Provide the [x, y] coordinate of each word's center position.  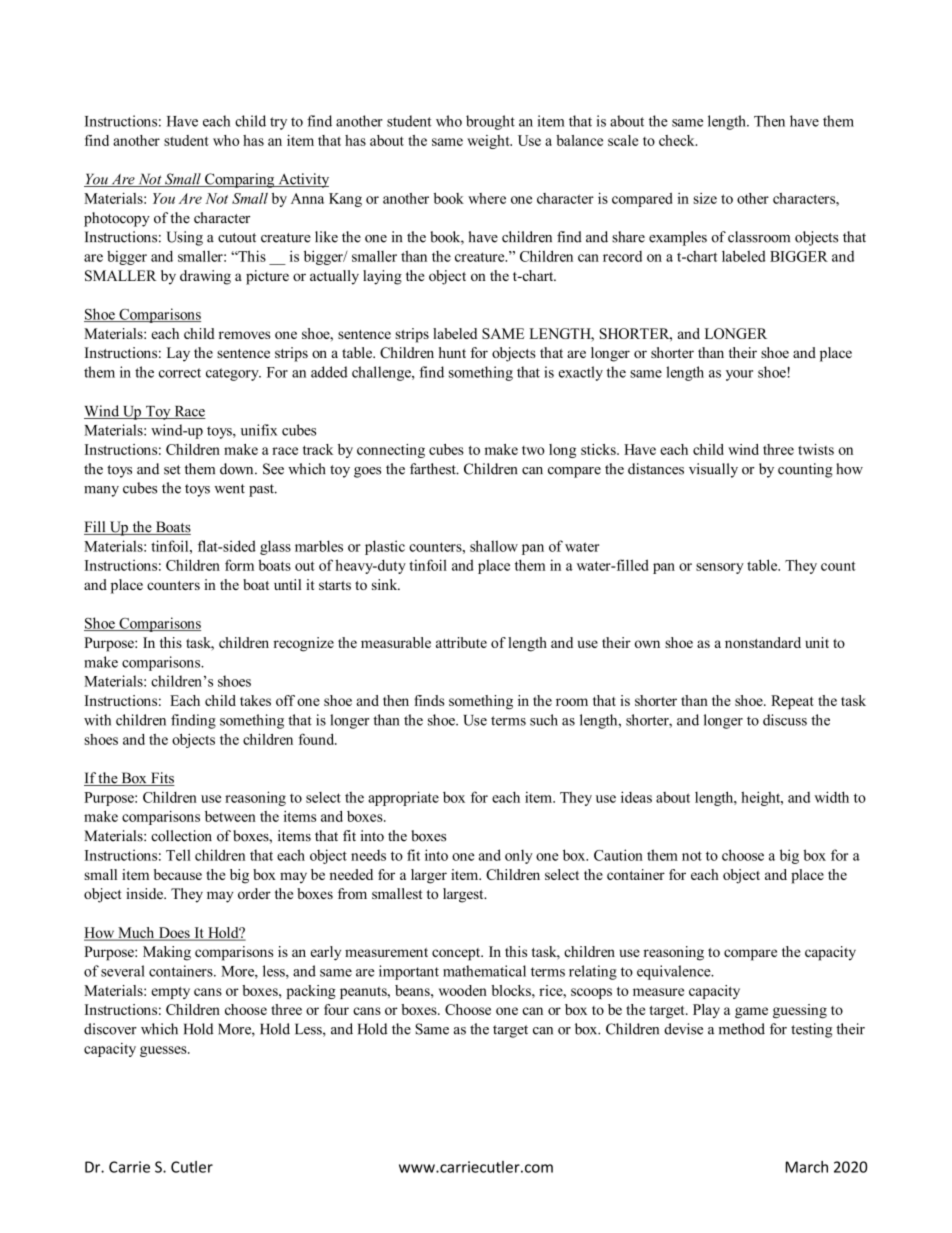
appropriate [403, 798]
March [807, 1167]
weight [489, 142]
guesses [164, 1051]
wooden [463, 990]
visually [713, 470]
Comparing [240, 180]
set [172, 470]
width [831, 797]
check [678, 140]
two [533, 450]
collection [181, 836]
